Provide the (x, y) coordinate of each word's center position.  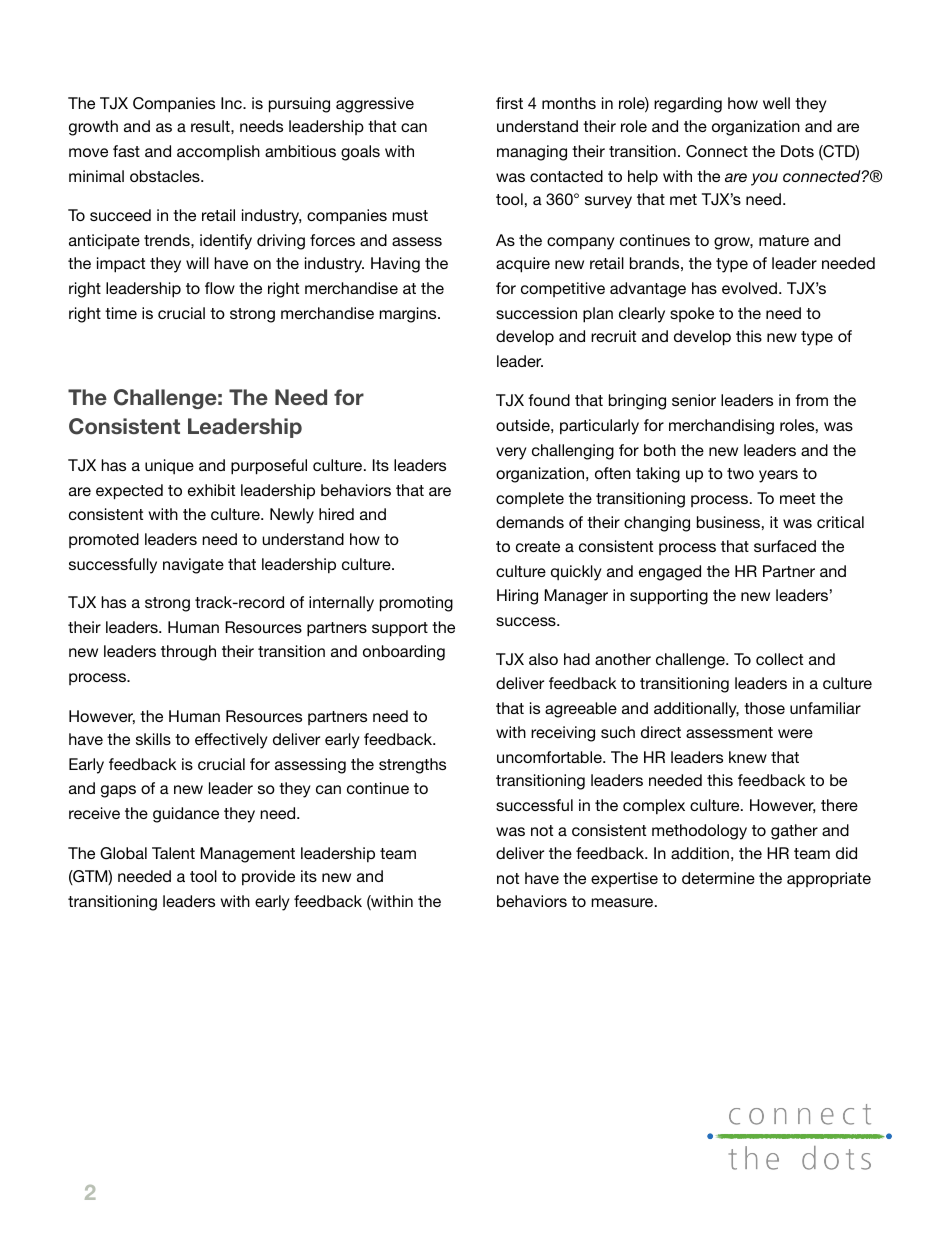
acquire (523, 265)
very (511, 453)
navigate (193, 566)
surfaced (785, 546)
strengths (412, 766)
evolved (751, 288)
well (776, 103)
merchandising (721, 427)
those (764, 708)
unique (169, 466)
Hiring (517, 597)
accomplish (218, 152)
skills (153, 739)
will (197, 263)
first (509, 103)
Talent (173, 853)
